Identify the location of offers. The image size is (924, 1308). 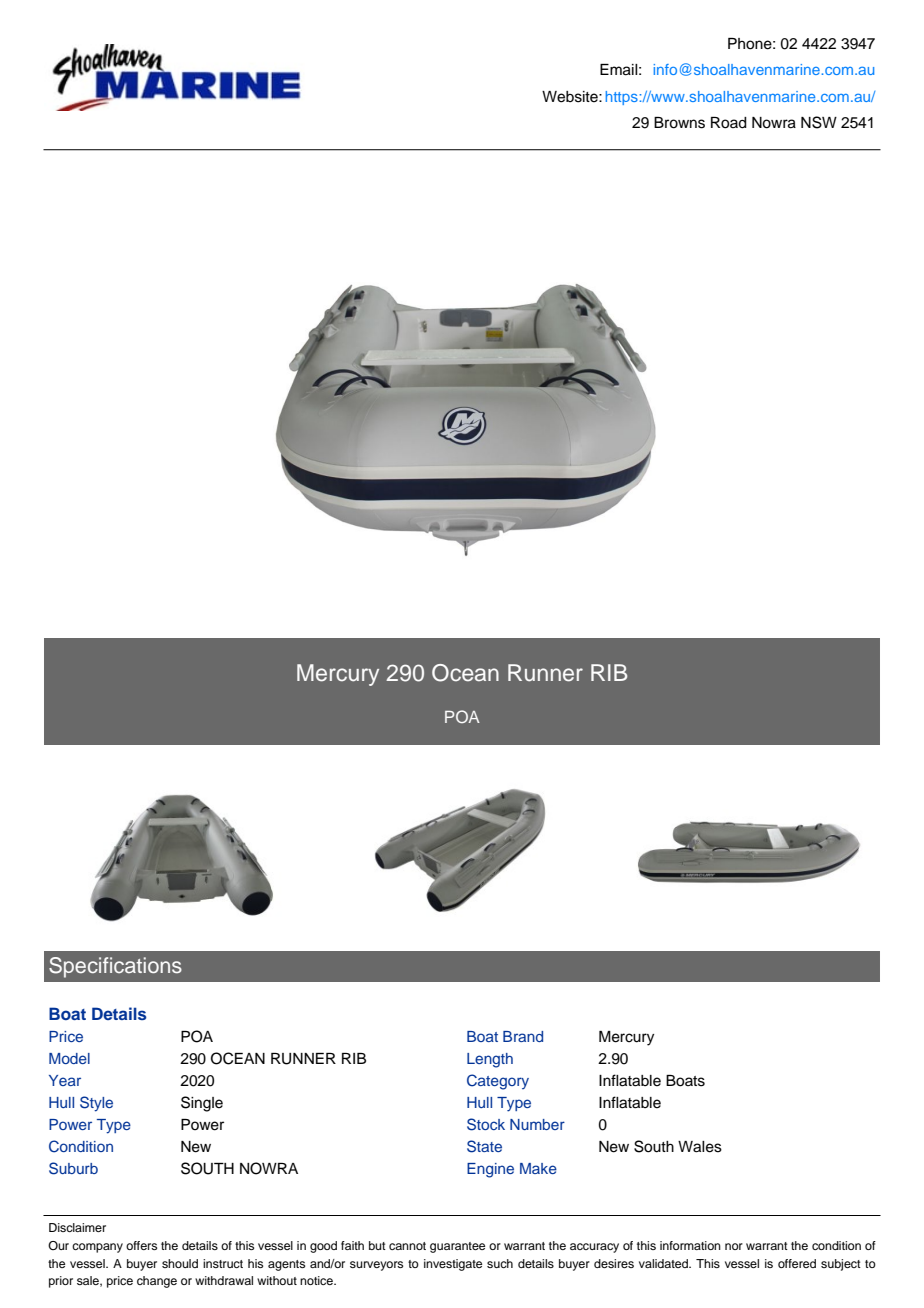
(141, 1245).
